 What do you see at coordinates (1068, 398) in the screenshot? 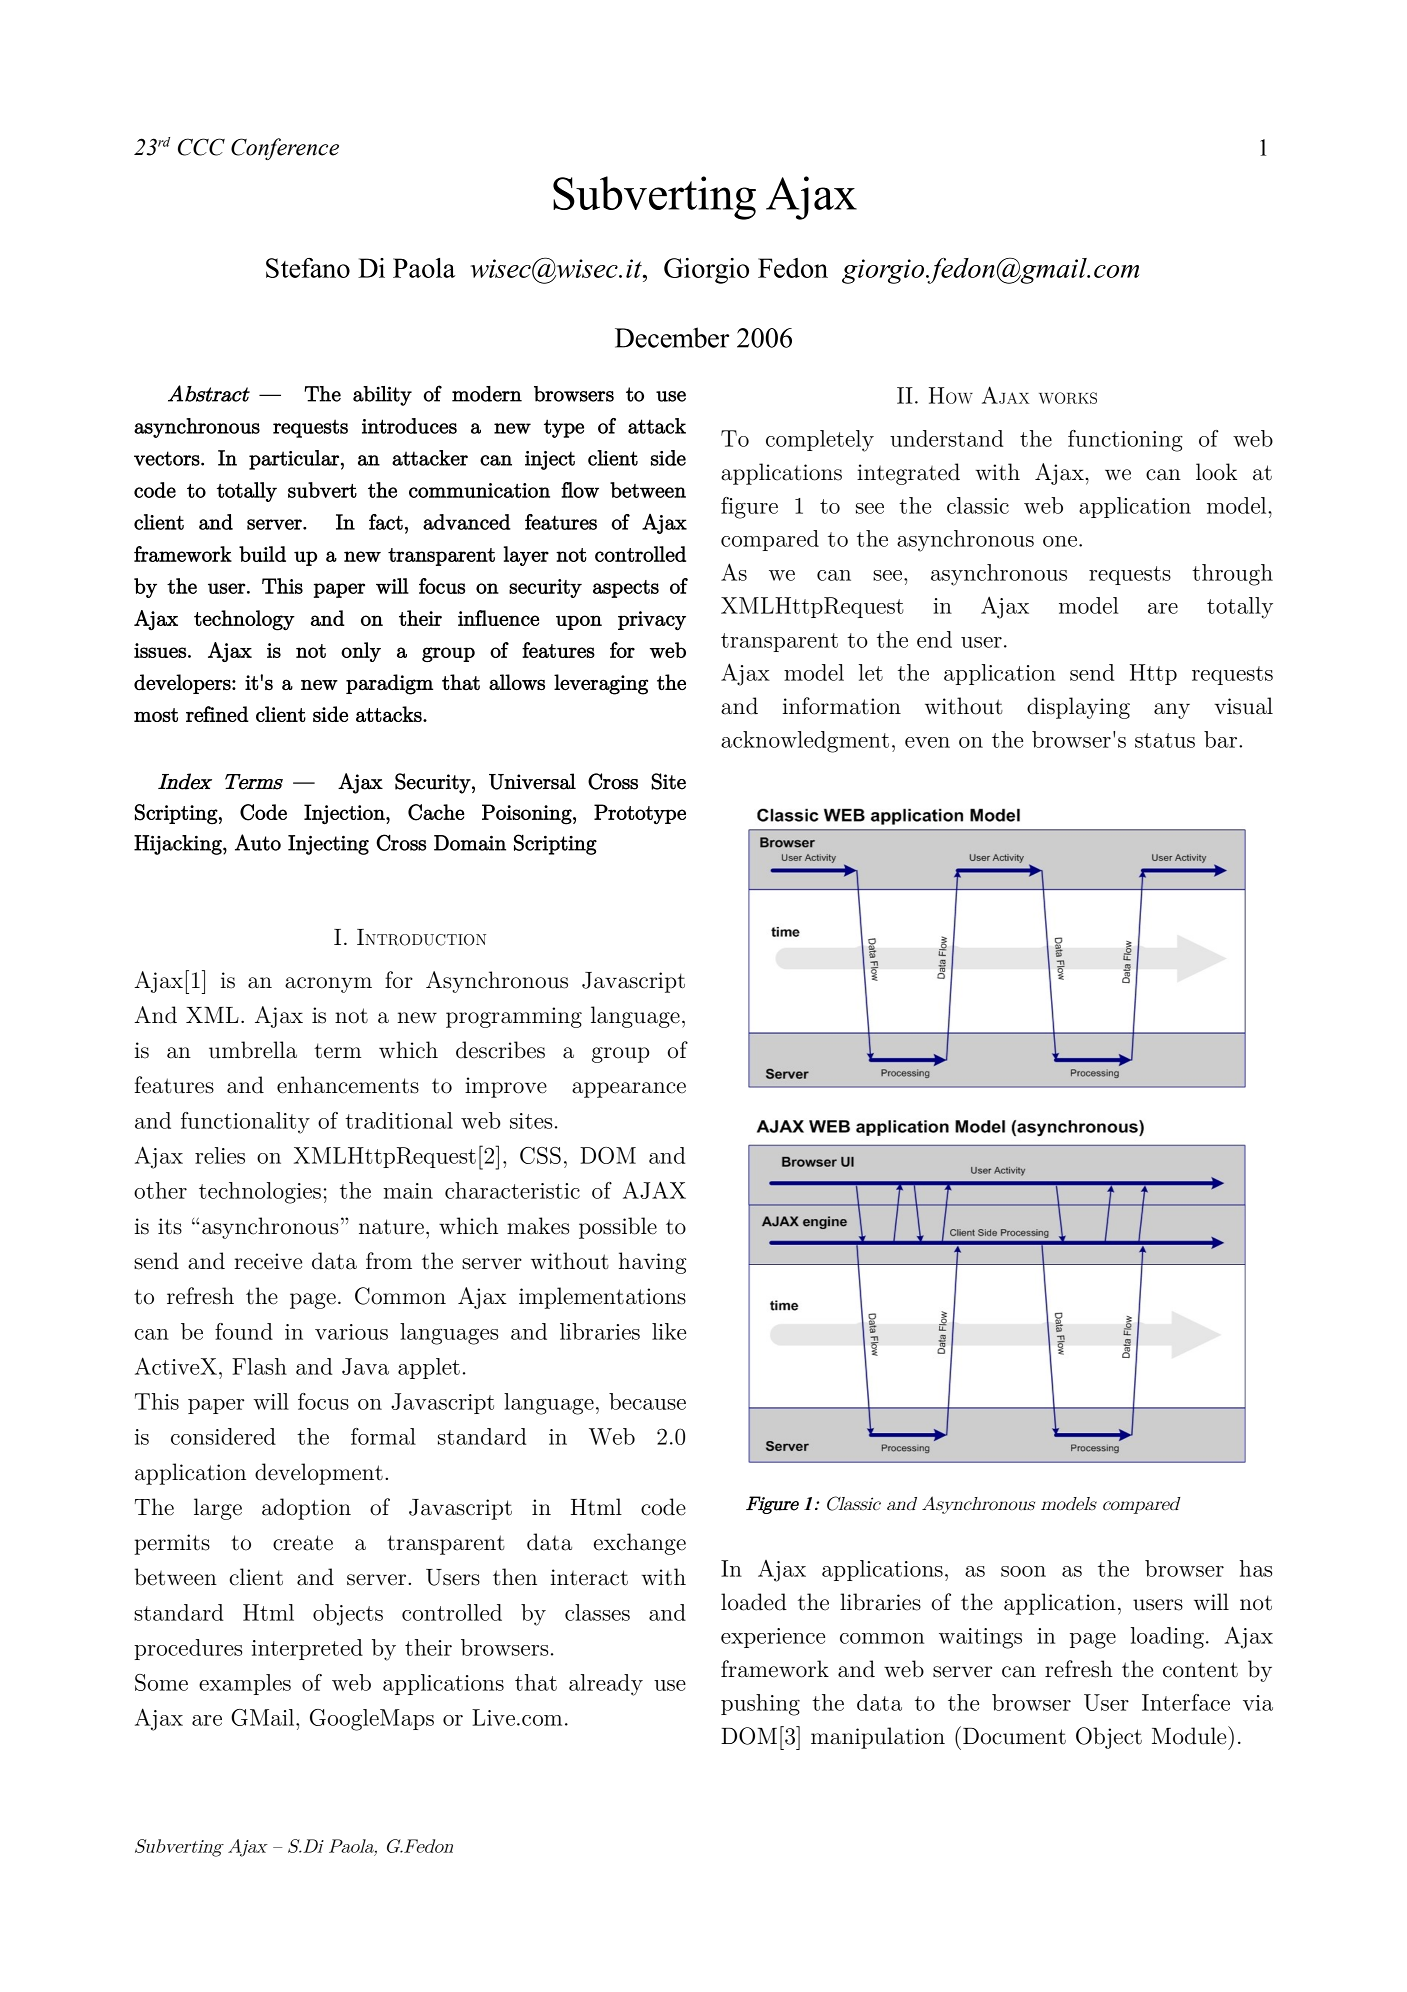
I see `WORKS` at bounding box center [1068, 398].
